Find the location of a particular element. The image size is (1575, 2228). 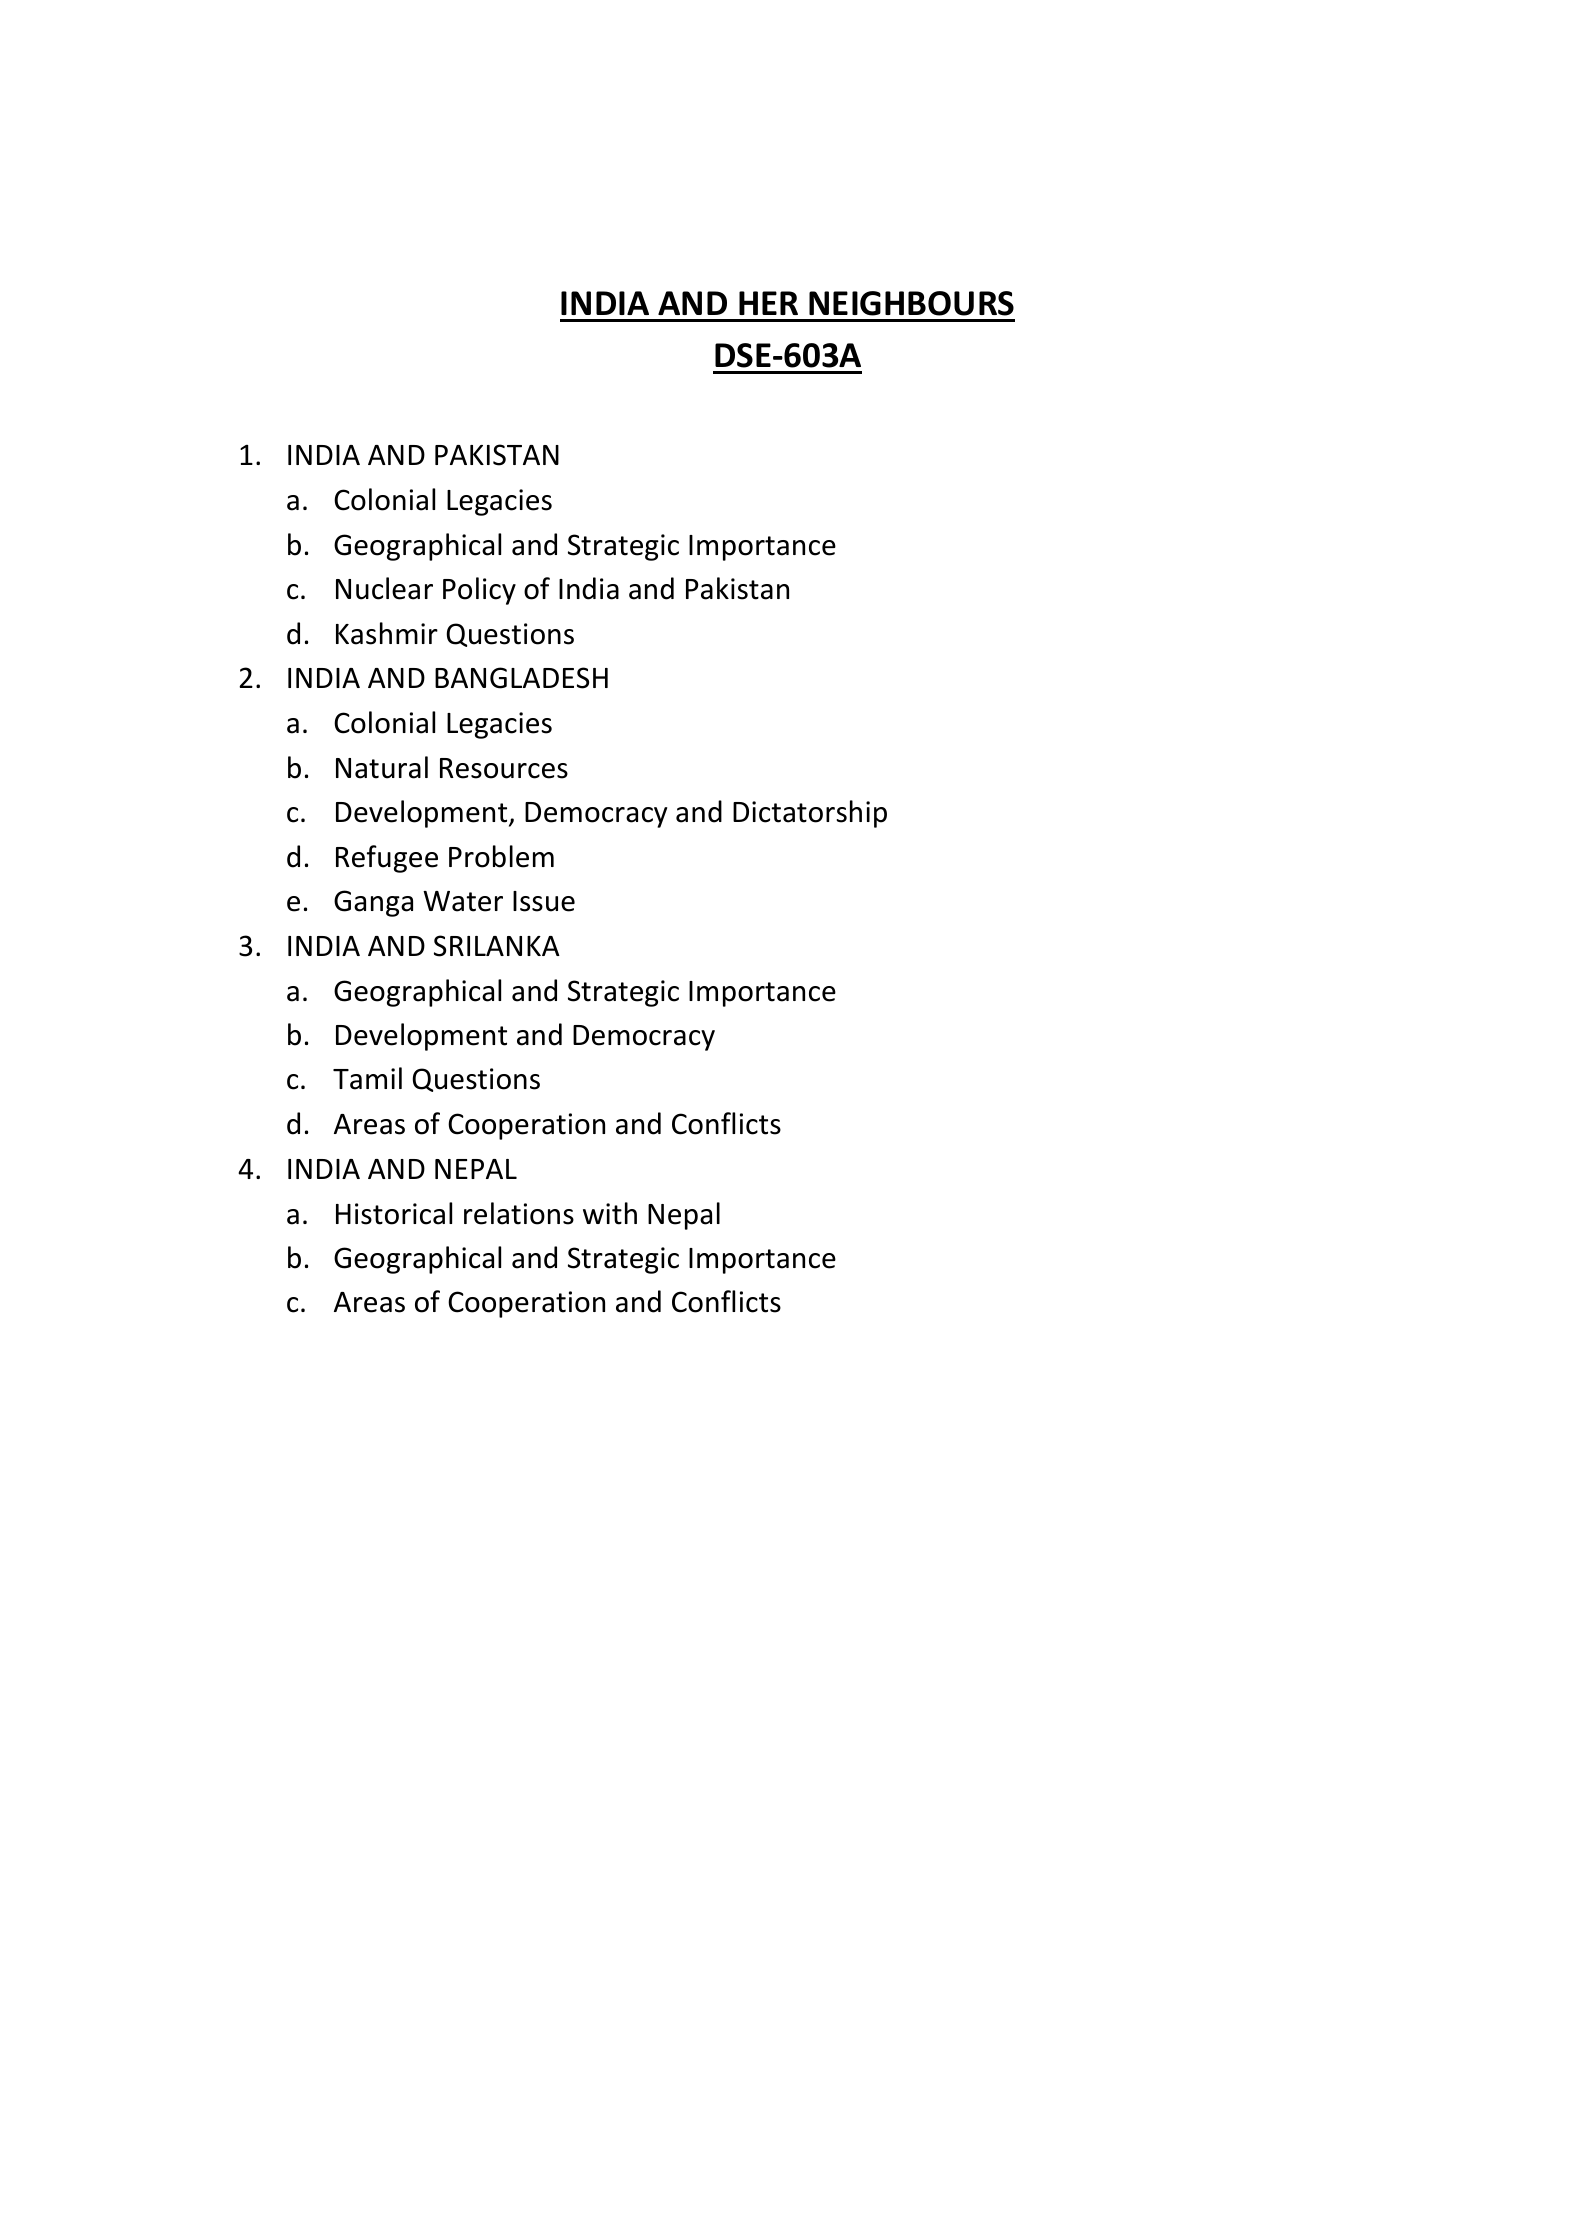

Nuclear is located at coordinates (384, 588).
